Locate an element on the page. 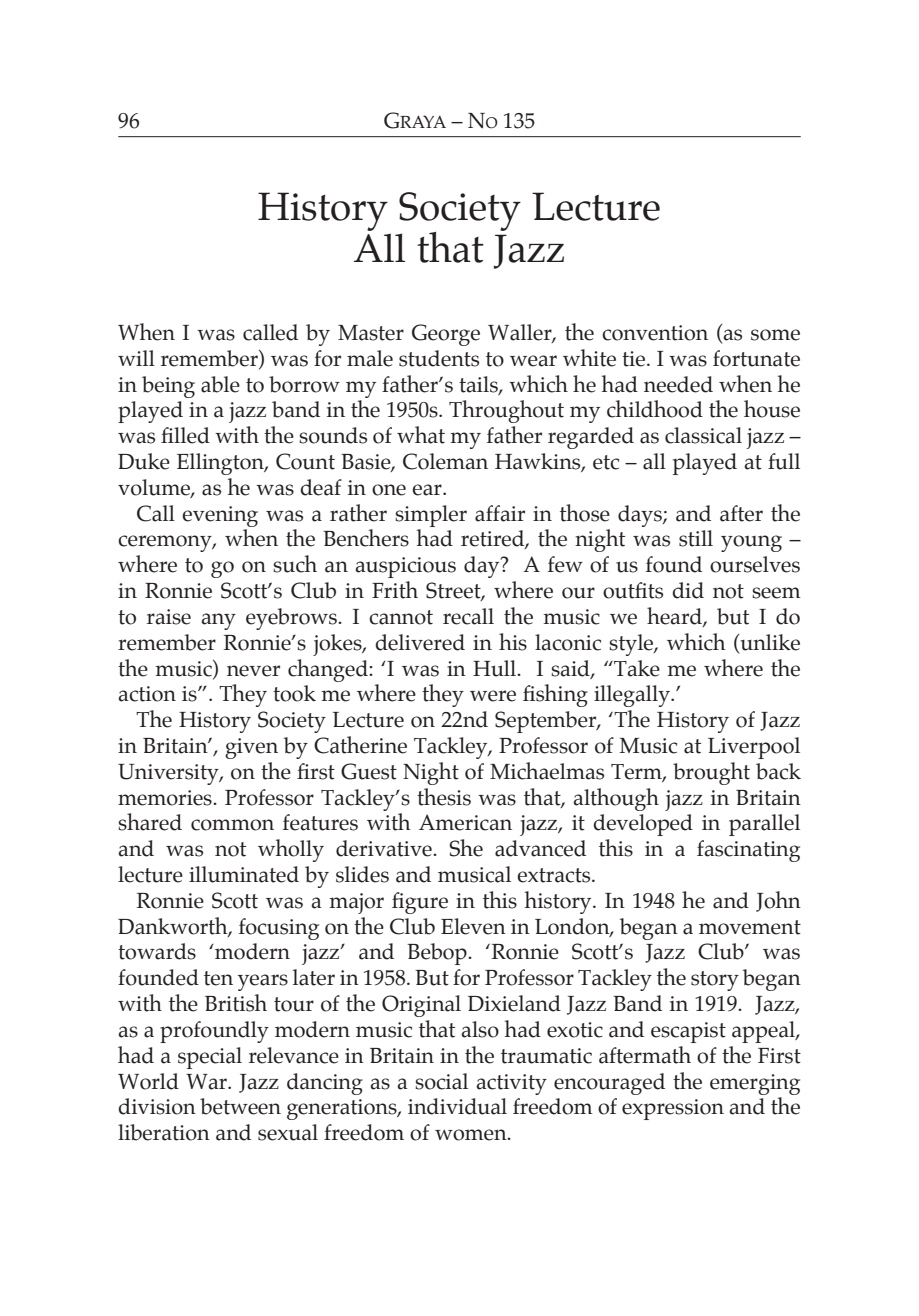  between is located at coordinates (240, 1106).
